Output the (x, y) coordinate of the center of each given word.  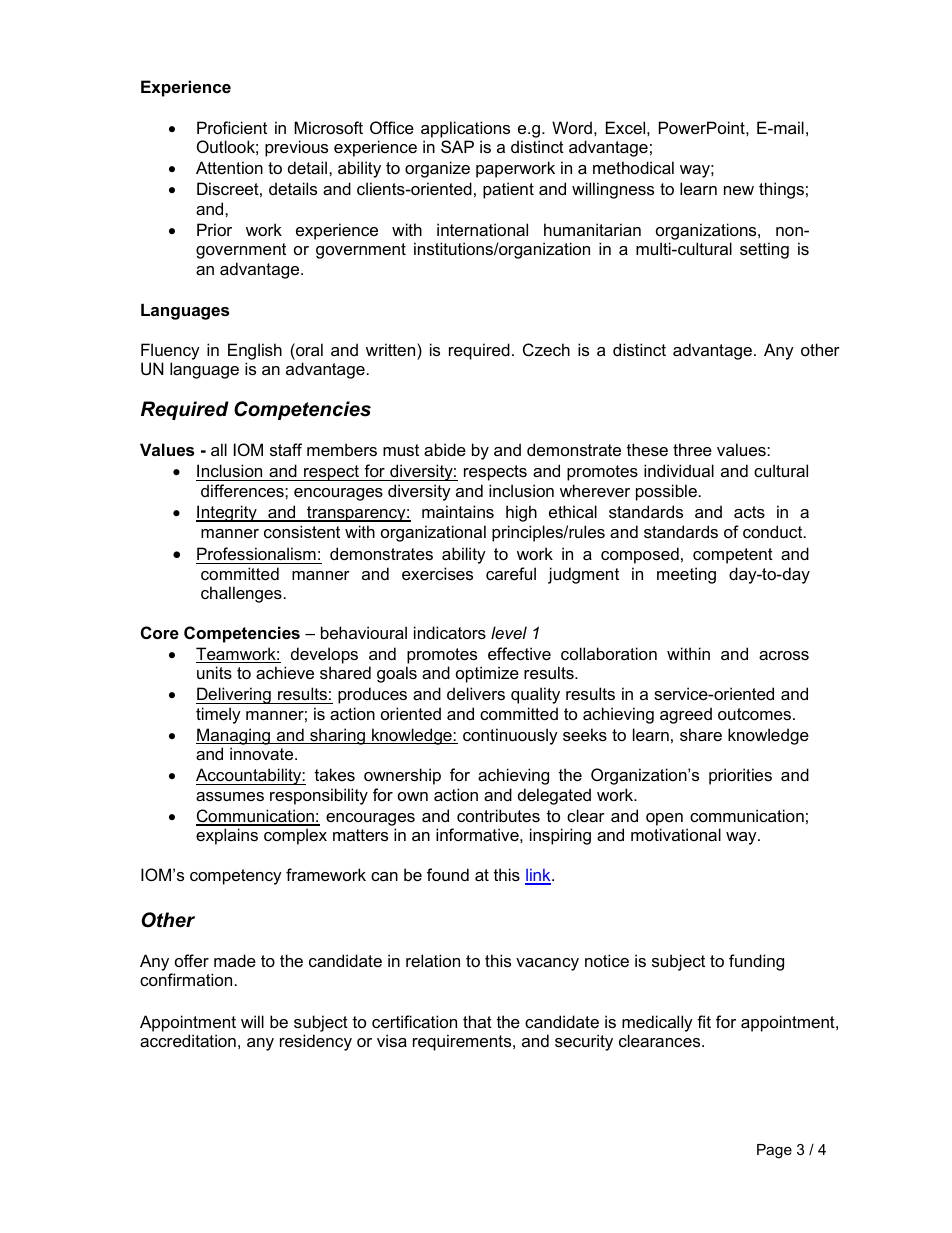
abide (445, 449)
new (739, 190)
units (214, 672)
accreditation (188, 1040)
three (692, 449)
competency (236, 877)
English (255, 351)
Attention (229, 167)
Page (774, 1151)
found (448, 874)
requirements (463, 1042)
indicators (450, 632)
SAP (457, 146)
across (784, 655)
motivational (676, 834)
